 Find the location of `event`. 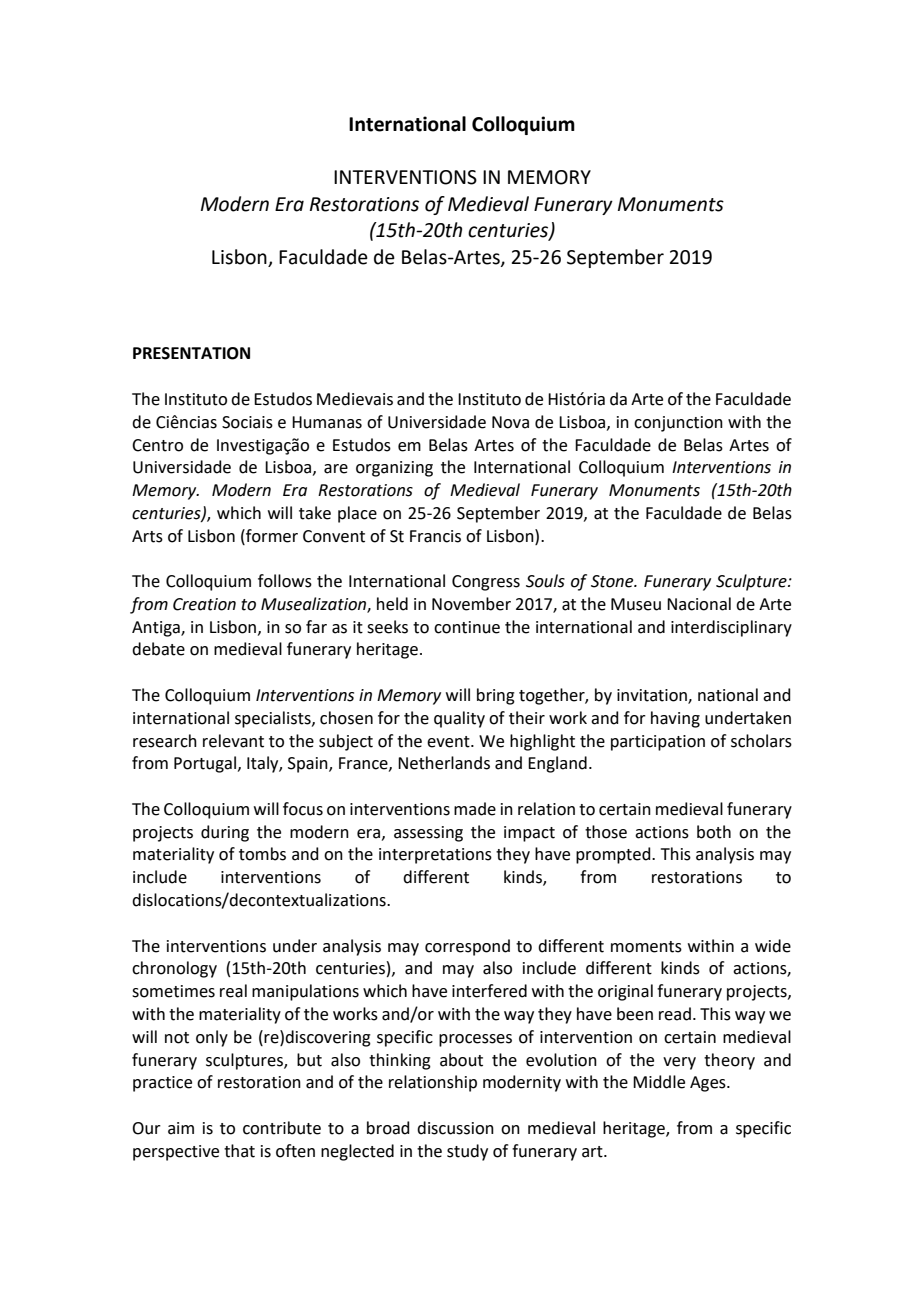

event is located at coordinates (449, 742).
